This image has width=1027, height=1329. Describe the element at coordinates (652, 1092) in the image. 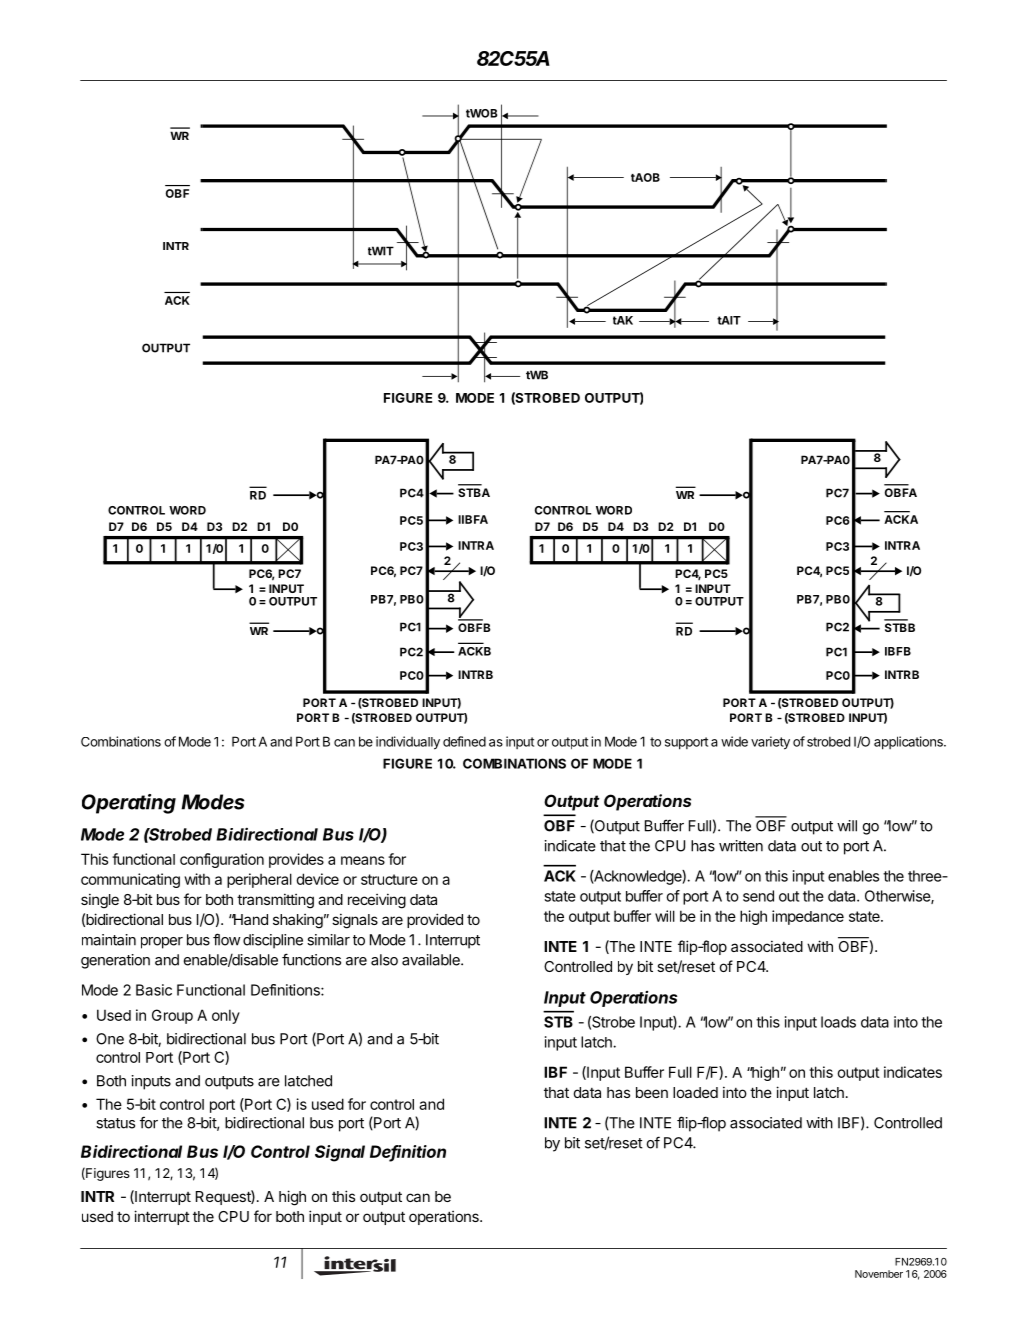

I see `been` at that location.
